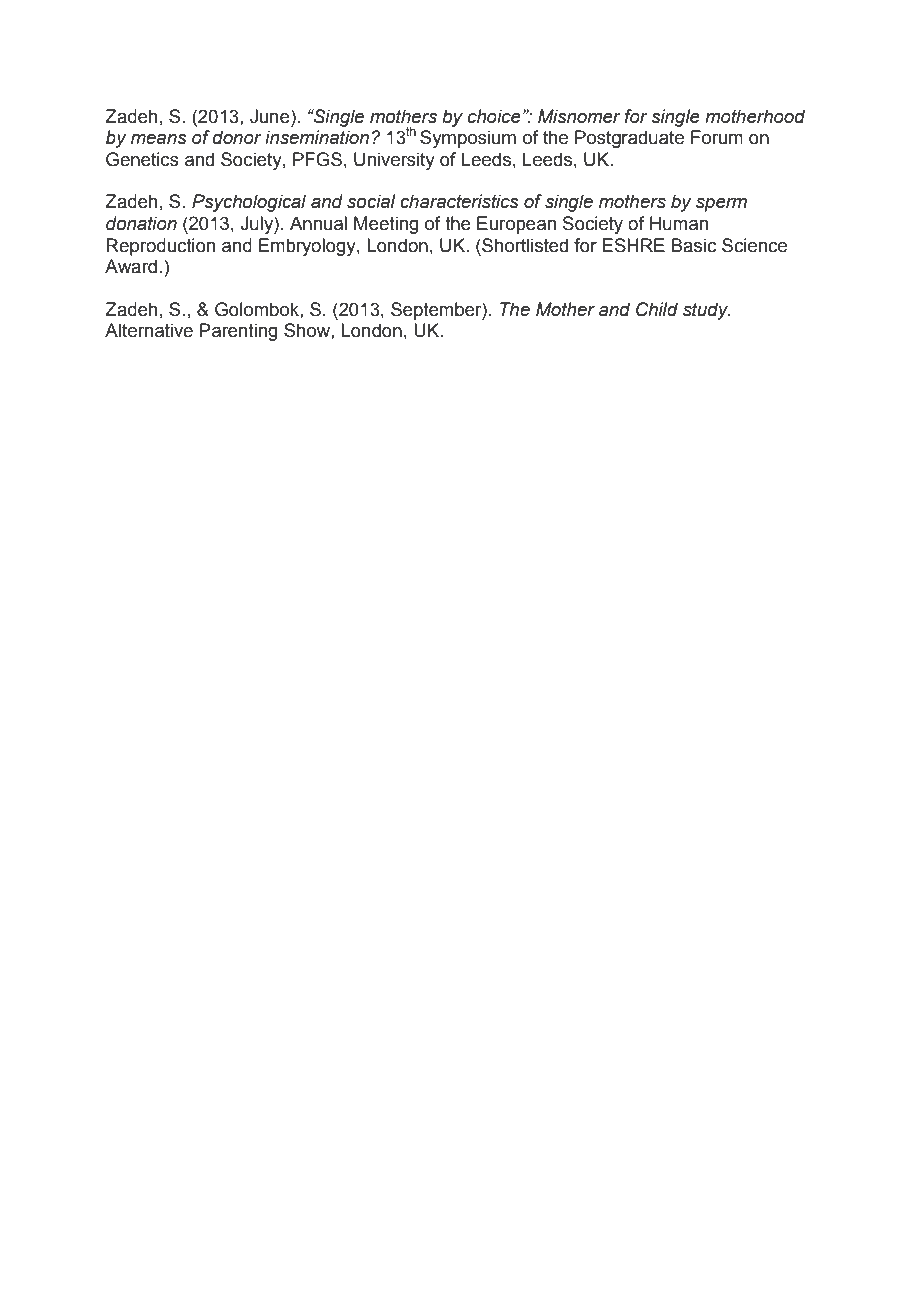 This document has height=1308, width=924. Describe the element at coordinates (494, 116) in the document. I see `choice` at that location.
